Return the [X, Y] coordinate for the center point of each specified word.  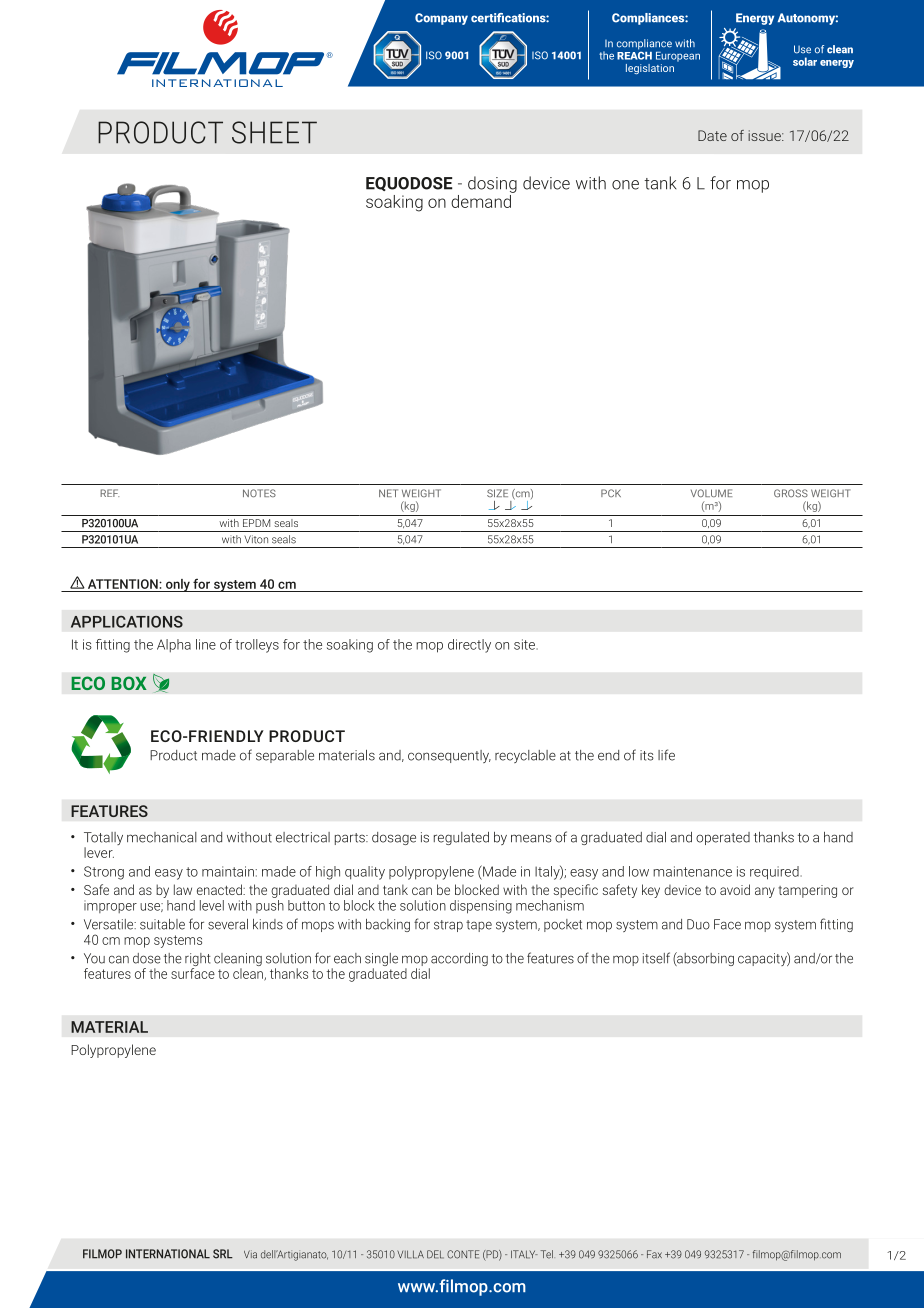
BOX [129, 683]
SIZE [497, 493]
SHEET [274, 132]
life [666, 755]
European [678, 57]
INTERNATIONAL [168, 1254]
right [198, 961]
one [625, 185]
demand [482, 200]
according [458, 961]
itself [656, 958]
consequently [449, 756]
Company [441, 19]
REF [109, 493]
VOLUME [711, 493]
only [177, 585]
